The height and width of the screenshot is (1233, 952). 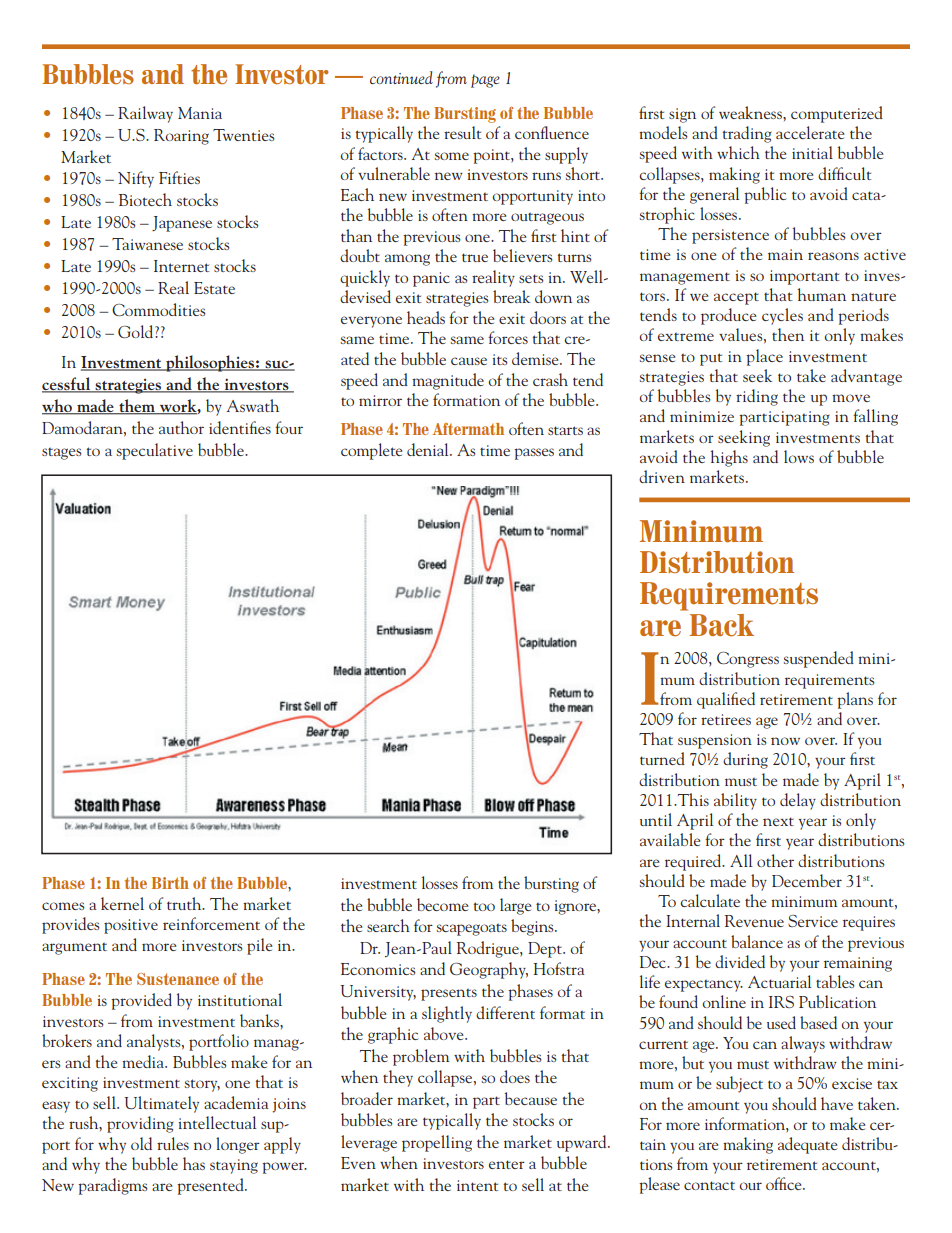 I want to click on weakness, so click(x=751, y=112).
